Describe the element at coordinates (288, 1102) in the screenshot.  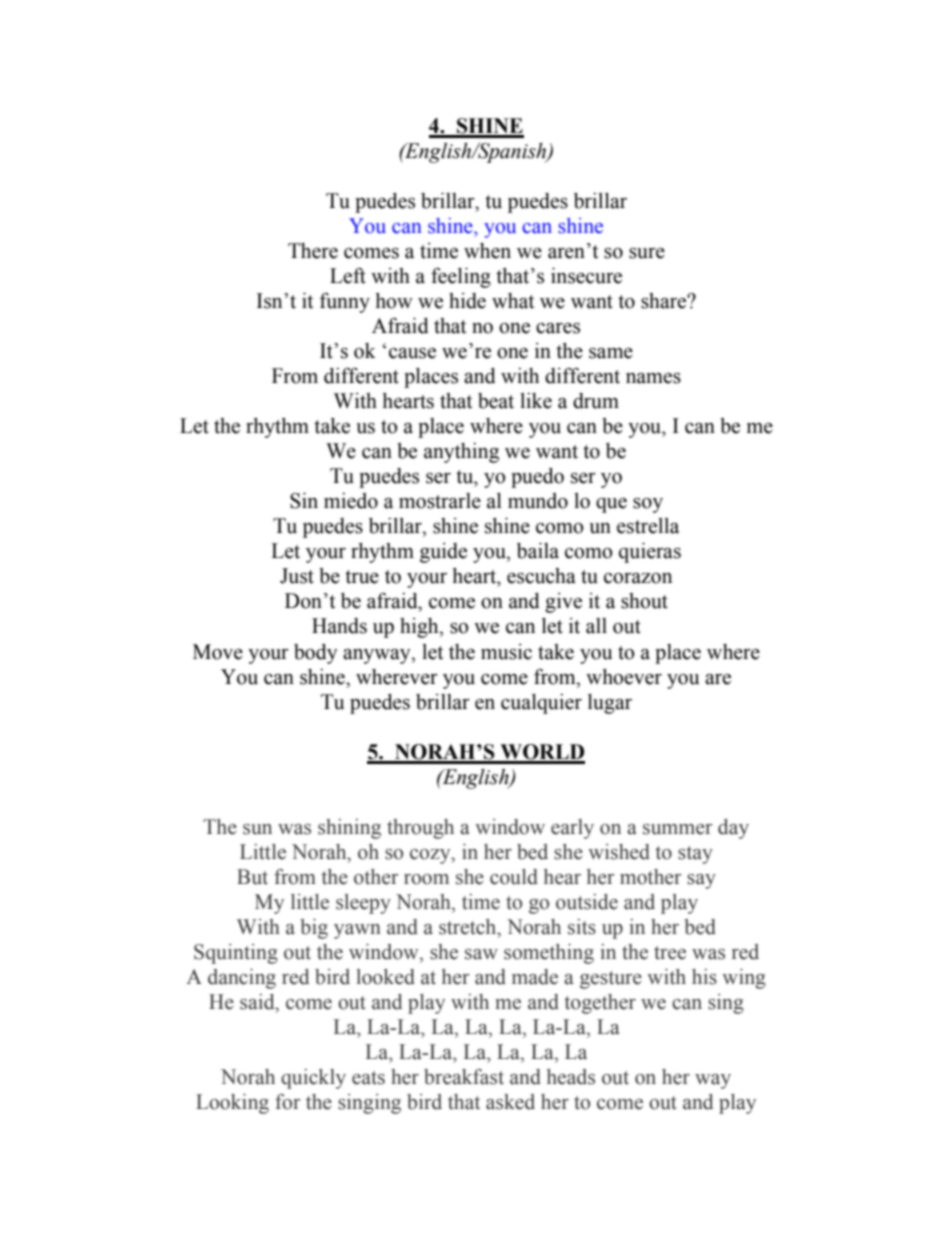
I see `for` at that location.
